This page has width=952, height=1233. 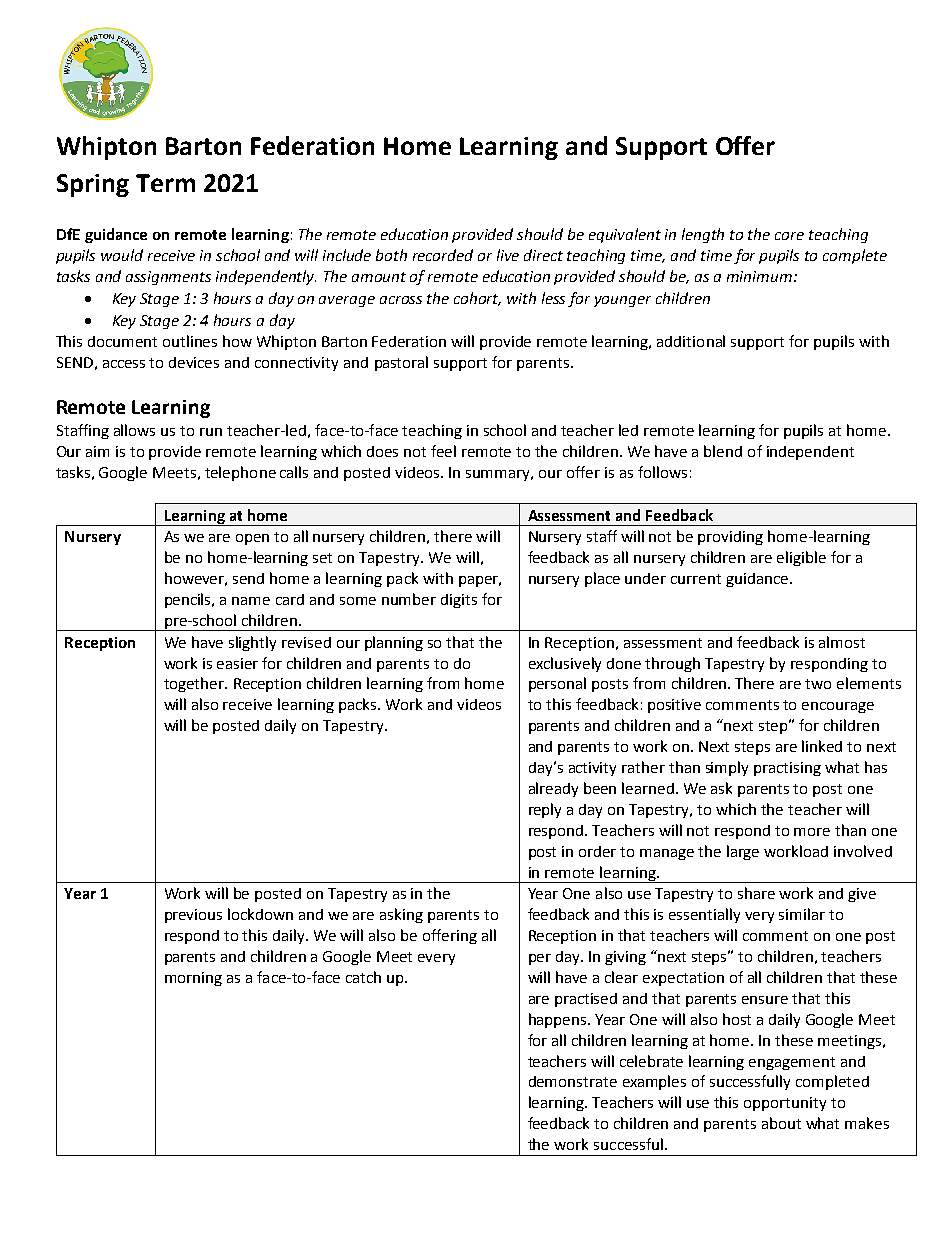 I want to click on Term, so click(x=165, y=183).
